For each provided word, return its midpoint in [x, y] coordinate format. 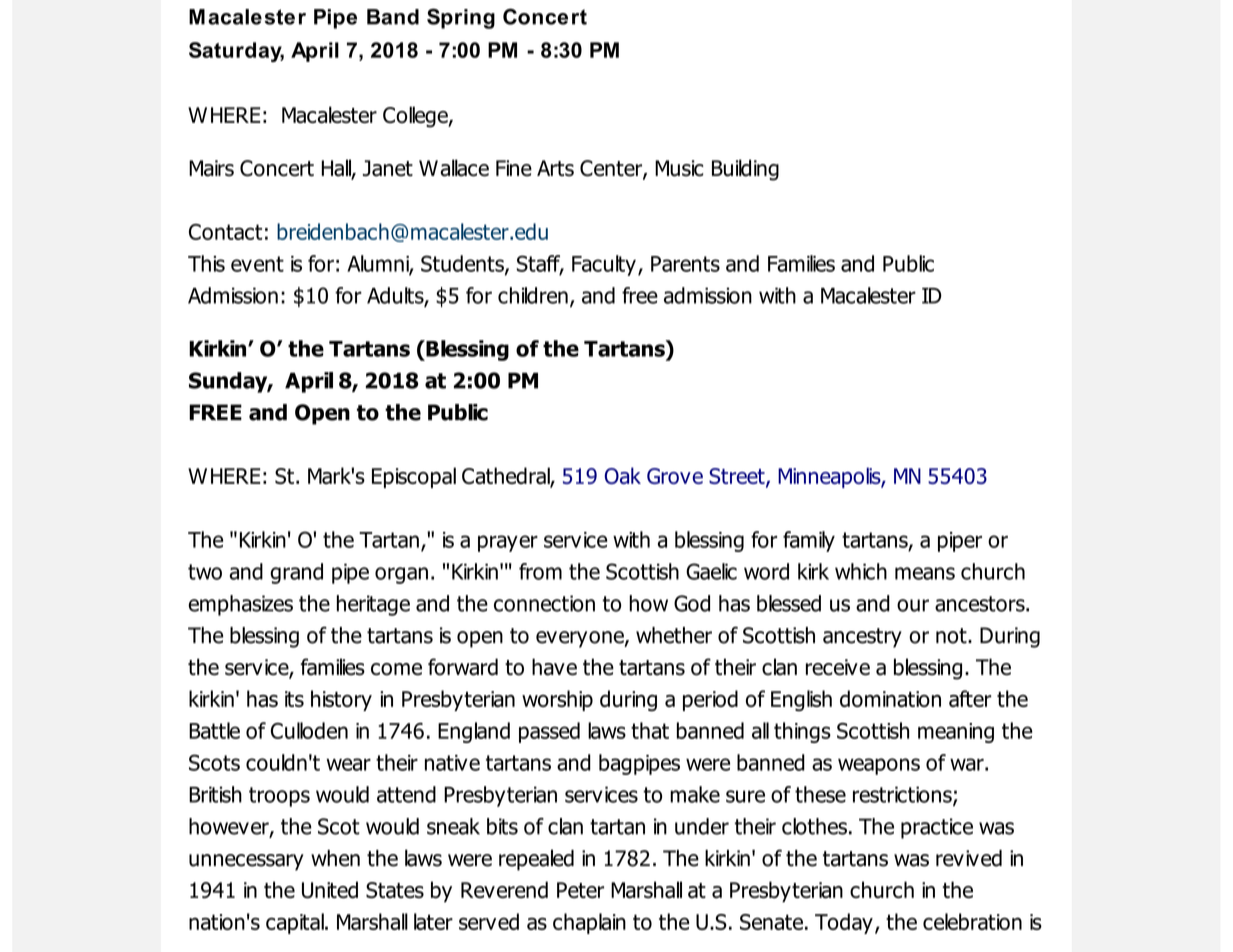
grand [296, 573]
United [330, 890]
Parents [685, 264]
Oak [623, 475]
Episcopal [414, 477]
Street [738, 477]
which [861, 571]
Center [612, 169]
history [341, 700]
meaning [956, 733]
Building [745, 170]
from [540, 571]
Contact [225, 232]
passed [549, 732]
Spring [461, 18]
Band [393, 17]
